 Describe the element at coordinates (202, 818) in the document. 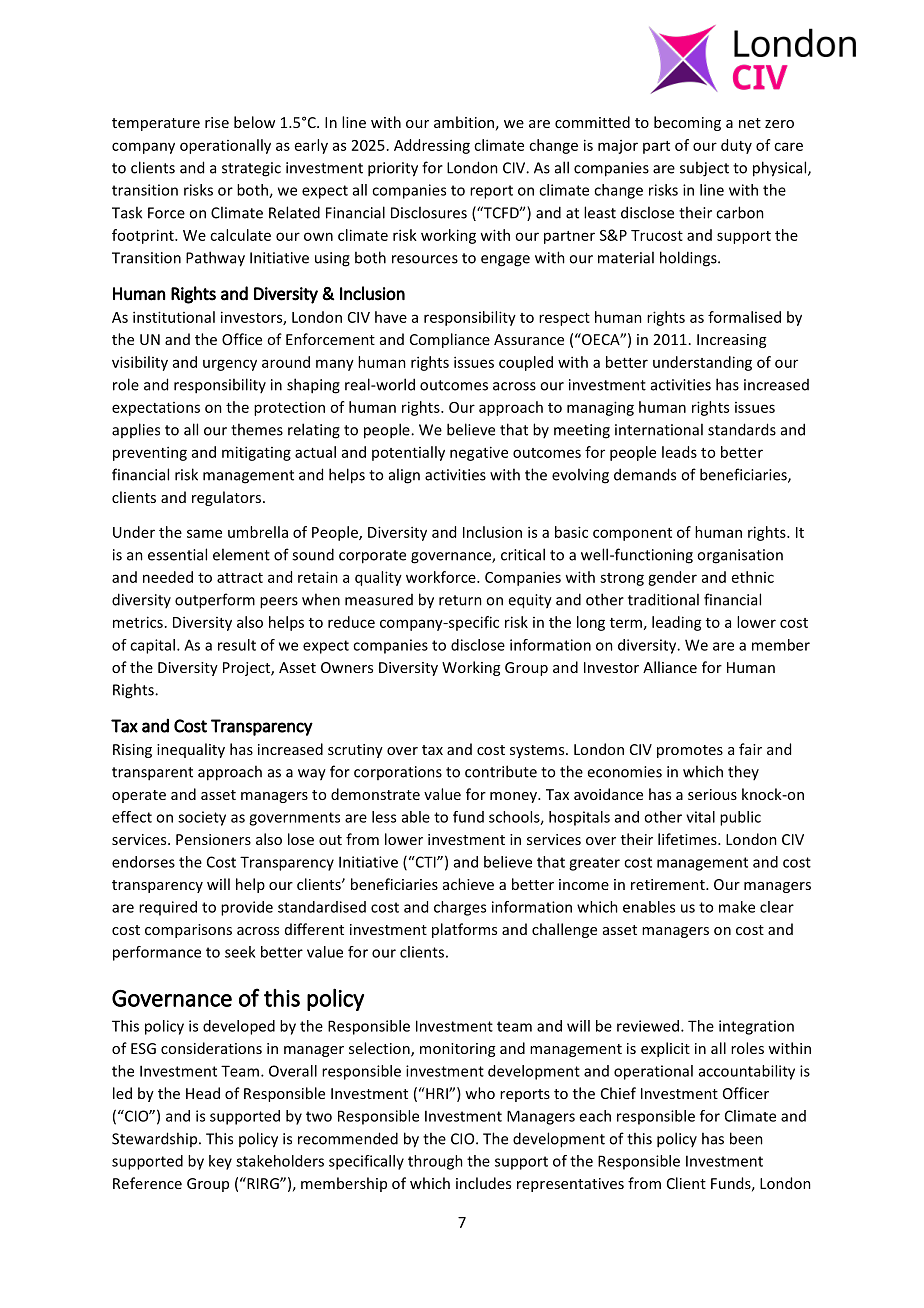

I see `society` at that location.
